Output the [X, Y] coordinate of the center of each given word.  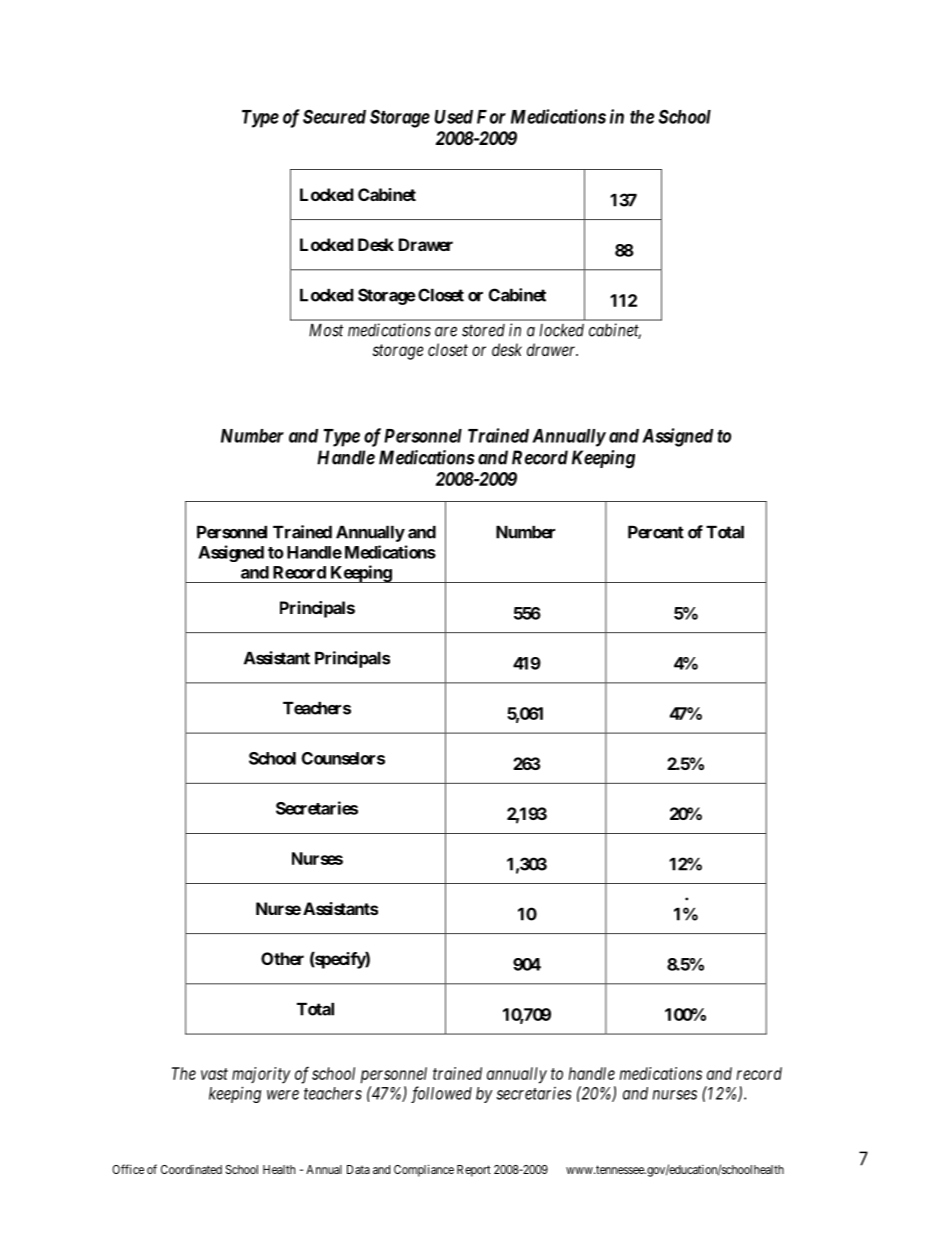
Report [474, 1171]
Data [358, 1169]
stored [483, 330]
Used [453, 117]
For [491, 117]
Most [326, 330]
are [446, 331]
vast [214, 1074]
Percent [656, 532]
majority [261, 1075]
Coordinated [191, 1169]
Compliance [424, 1170]
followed [441, 1094]
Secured [334, 116]
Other [282, 958]
